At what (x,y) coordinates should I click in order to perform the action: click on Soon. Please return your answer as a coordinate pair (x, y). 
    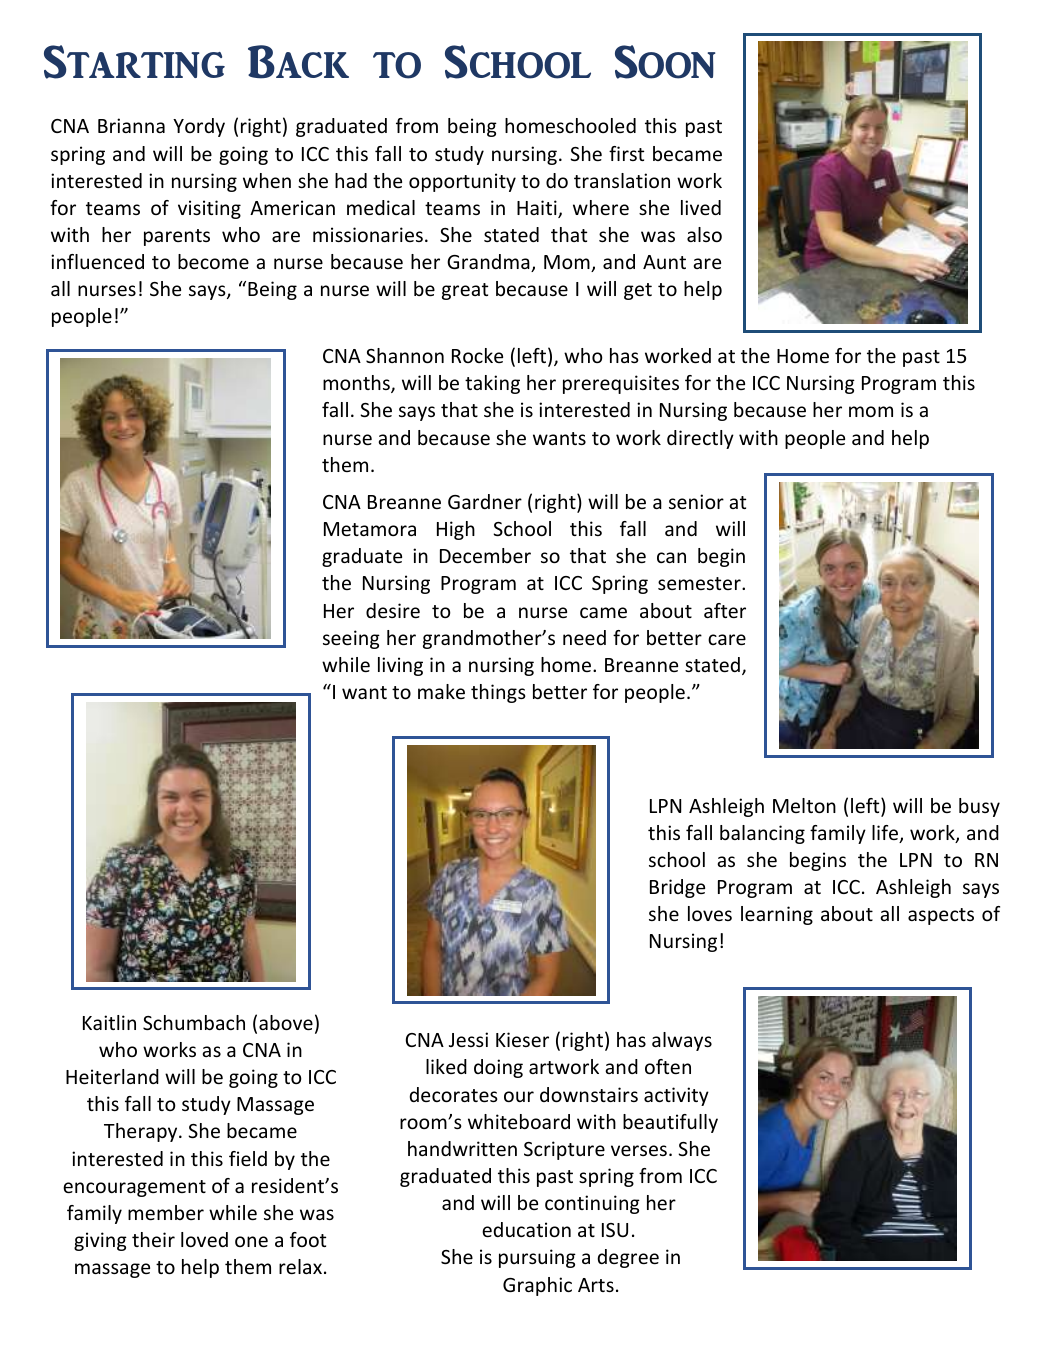
    Looking at the image, I should click on (665, 62).
